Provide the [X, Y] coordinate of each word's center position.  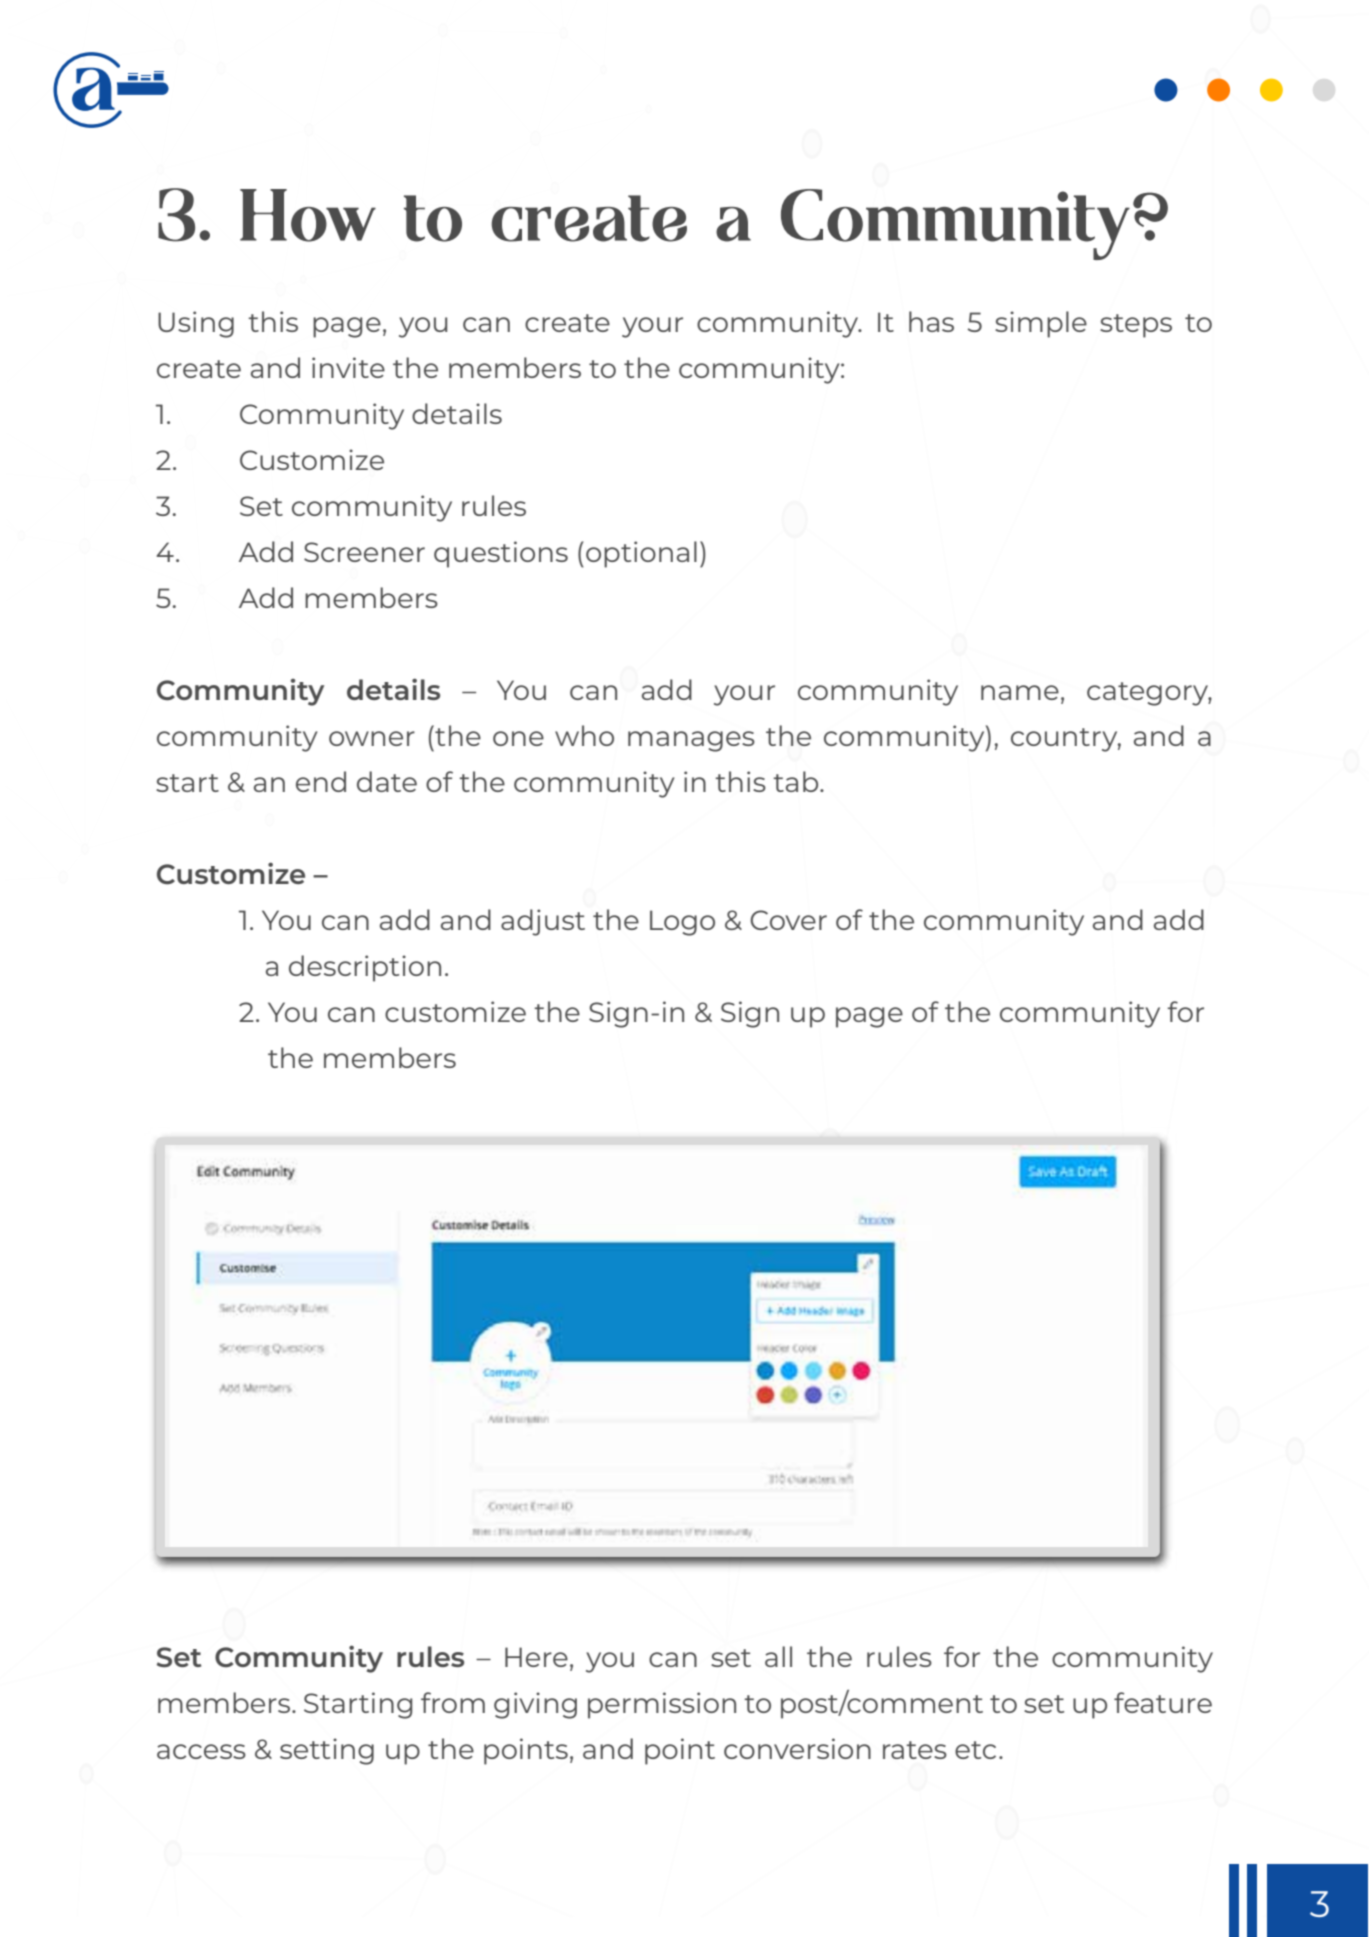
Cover [788, 920]
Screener [364, 552]
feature [1163, 1702]
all [778, 1656]
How [308, 215]
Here [536, 1657]
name [1020, 692]
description [365, 968]
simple [1041, 324]
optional [641, 554]
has [931, 321]
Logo [682, 923]
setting [327, 1751]
